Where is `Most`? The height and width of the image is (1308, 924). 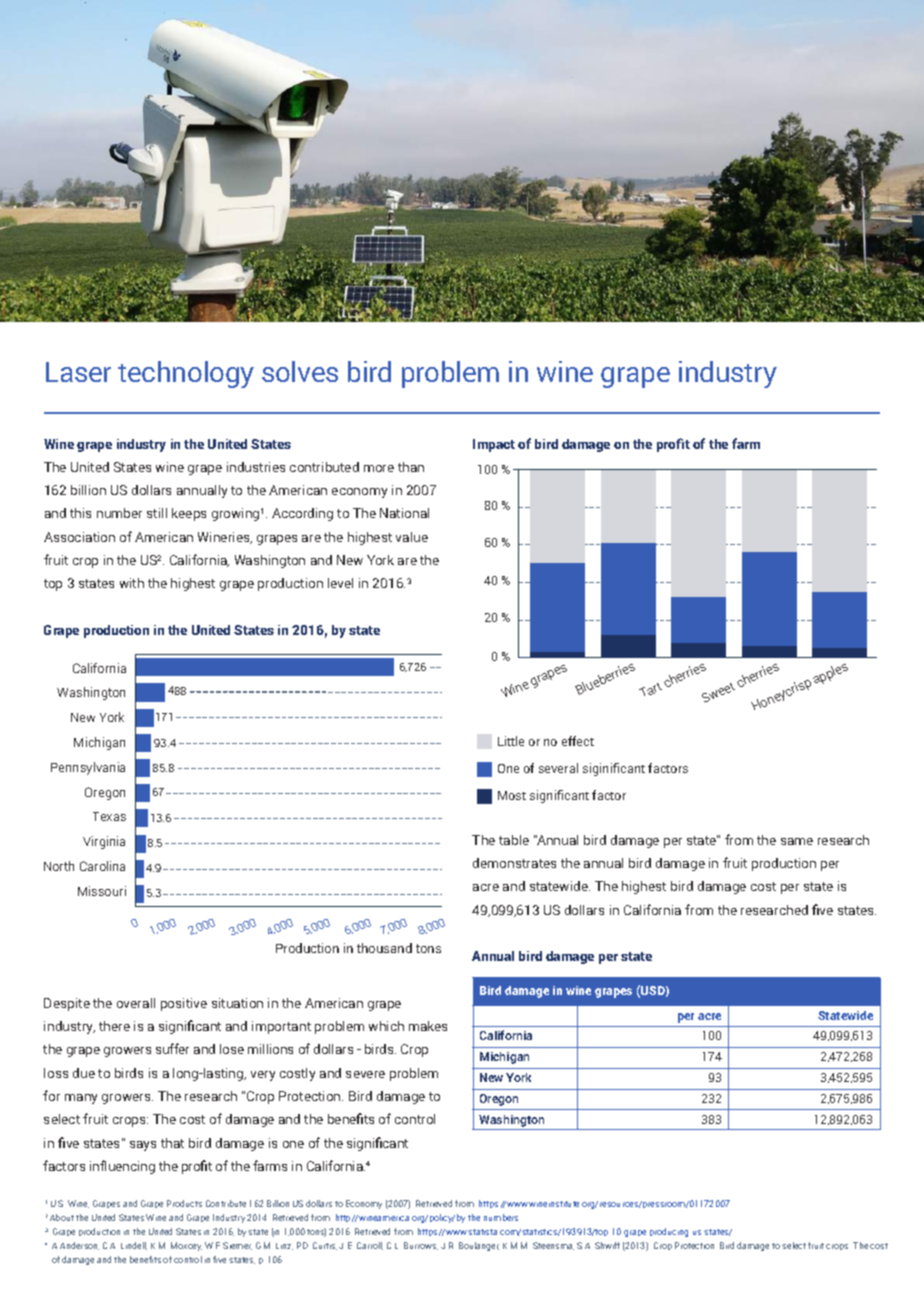
Most is located at coordinates (512, 795).
